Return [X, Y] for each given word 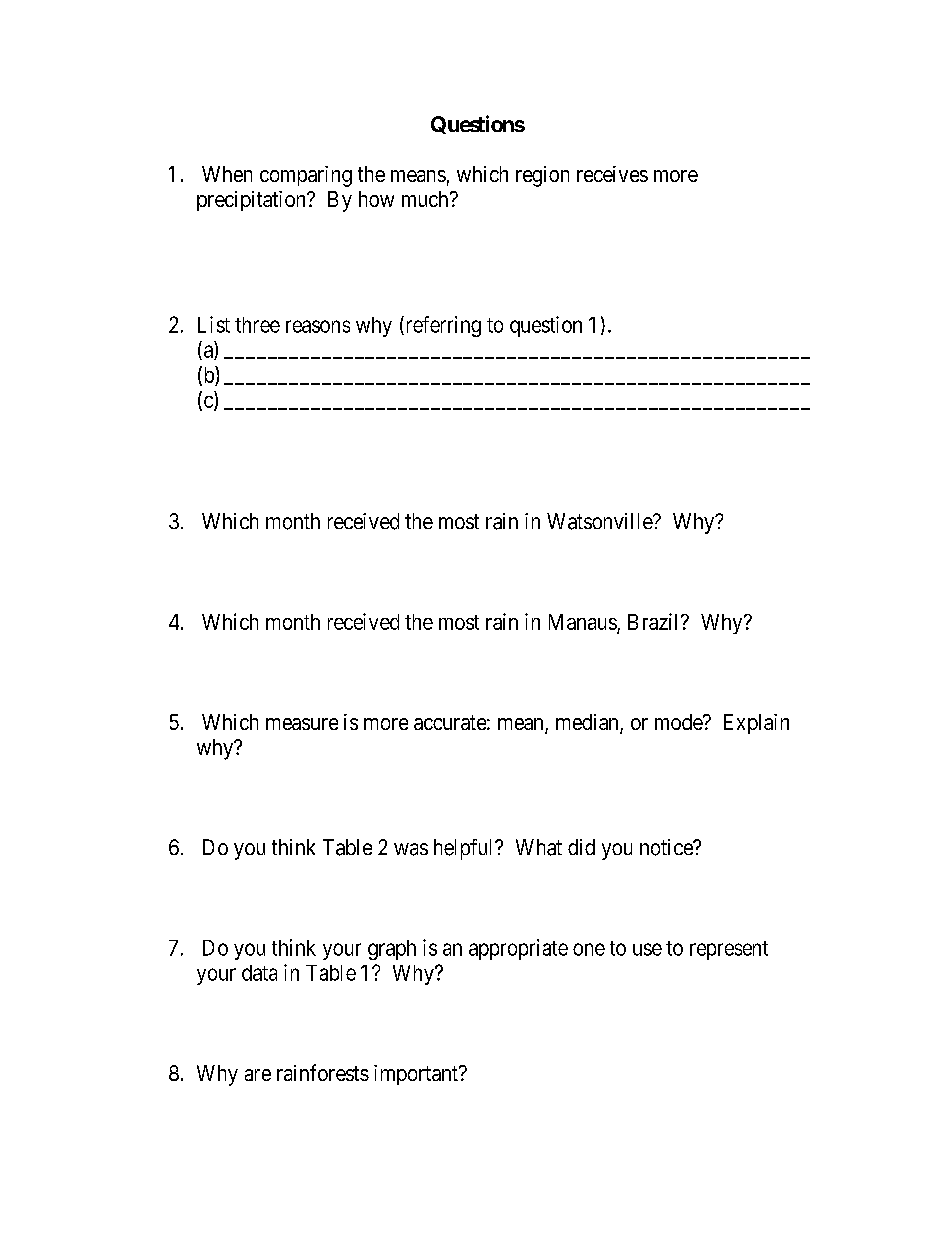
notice [667, 847]
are [258, 1075]
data [259, 973]
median [588, 723]
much [426, 199]
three [257, 325]
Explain [756, 724]
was [411, 849]
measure [302, 724]
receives [612, 174]
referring [442, 326]
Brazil [655, 621]
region [542, 176]
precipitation [252, 201]
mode [679, 722]
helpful [465, 849]
